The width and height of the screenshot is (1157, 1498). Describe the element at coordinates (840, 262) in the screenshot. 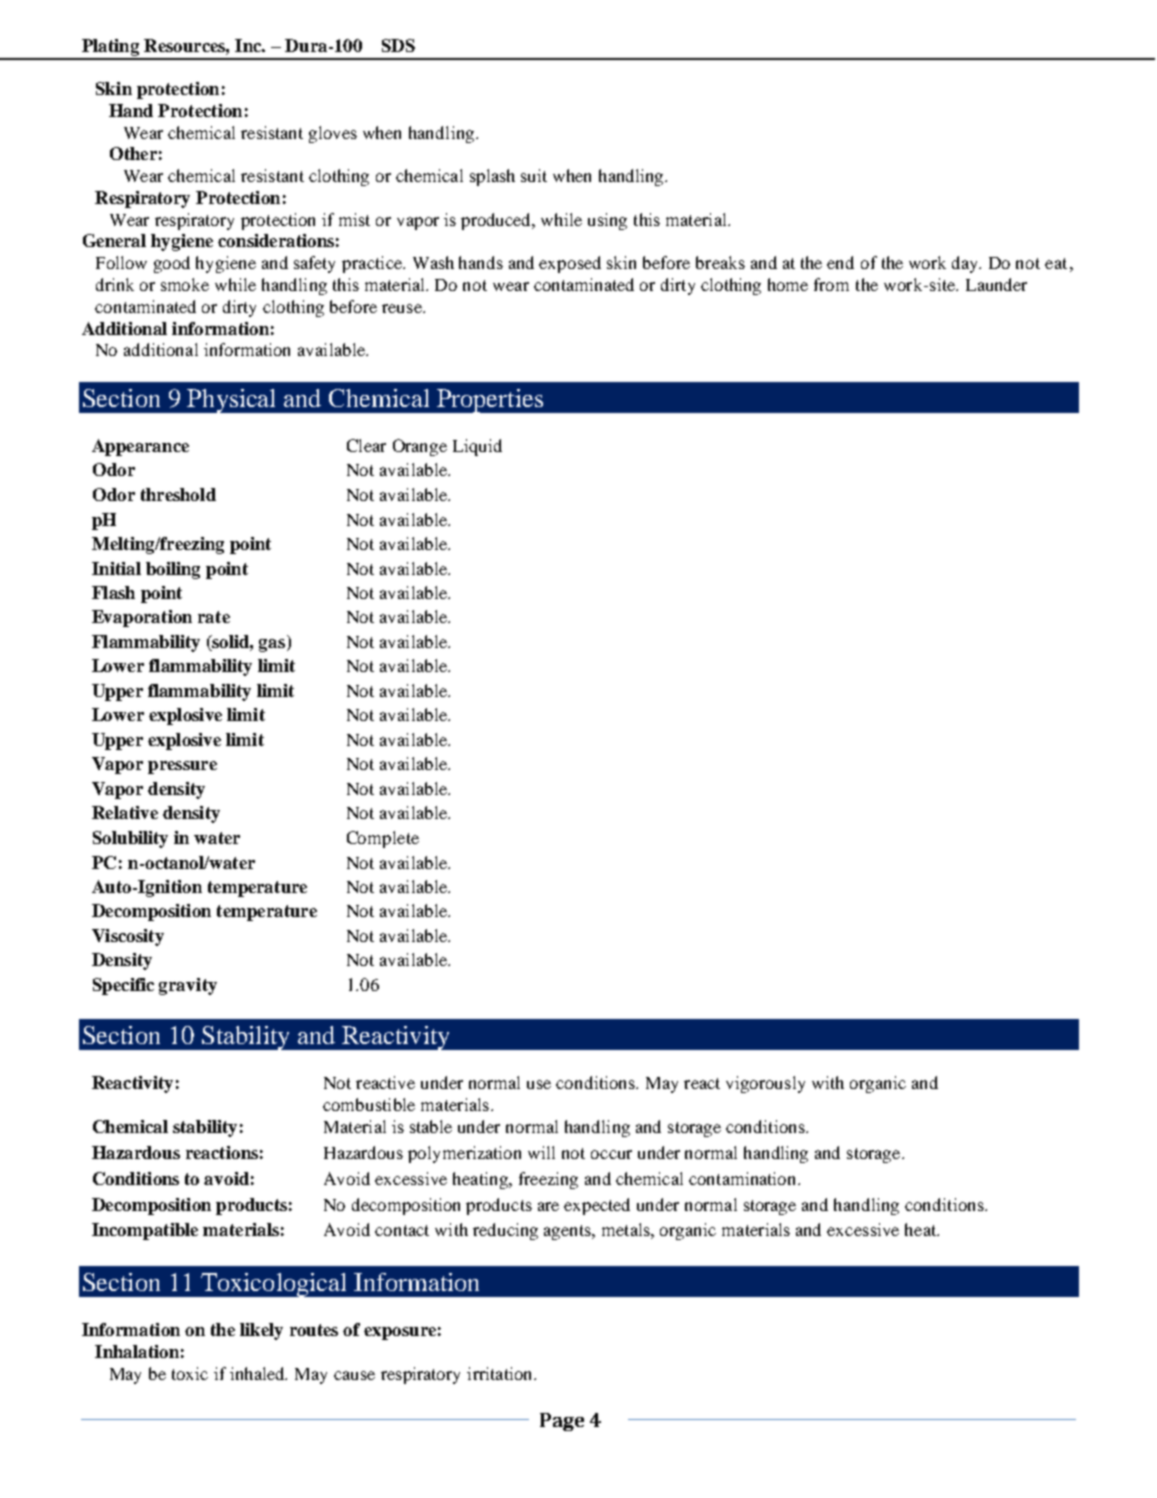

I see `end` at that location.
